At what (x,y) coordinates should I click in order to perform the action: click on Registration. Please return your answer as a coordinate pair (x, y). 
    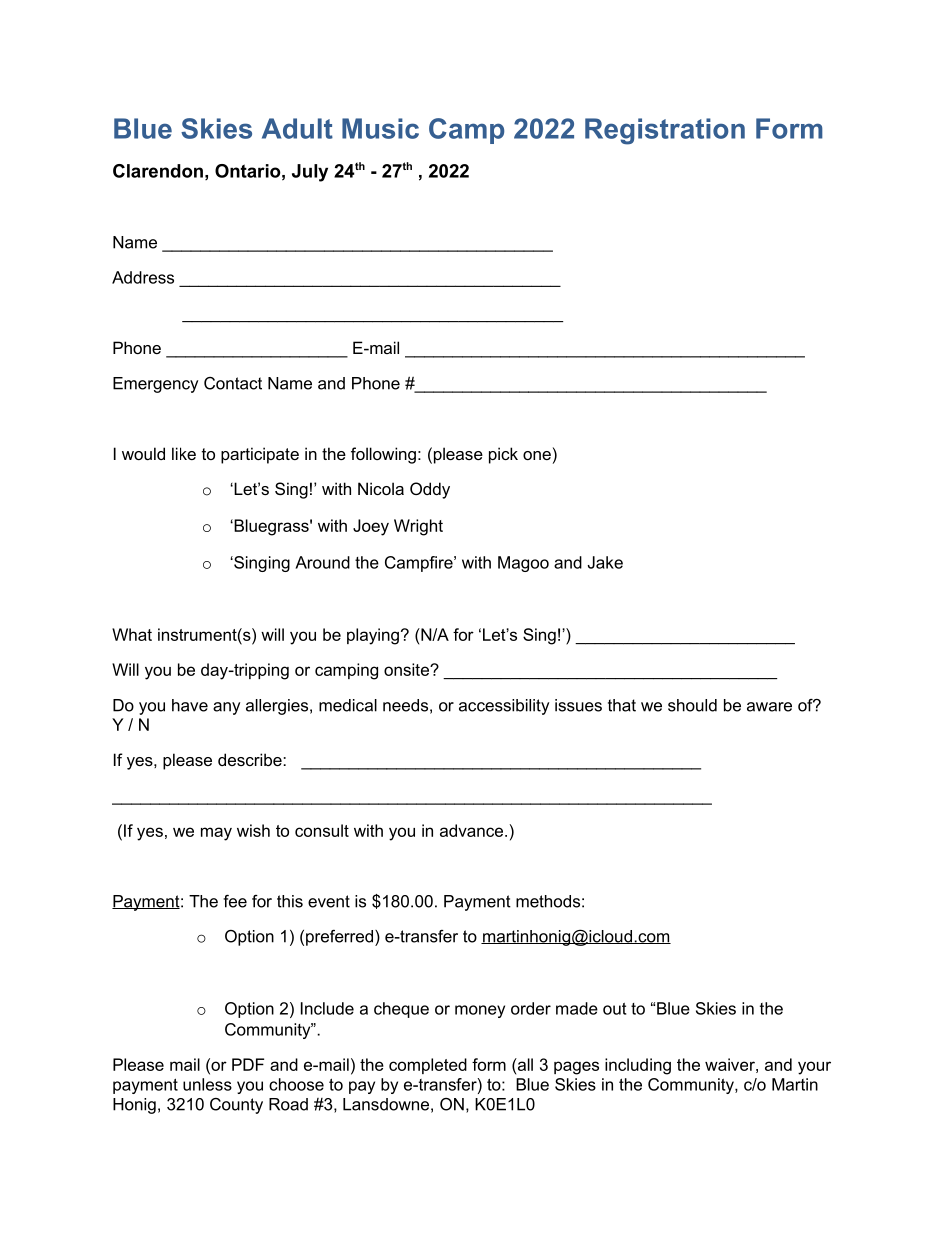
    Looking at the image, I should click on (665, 131).
